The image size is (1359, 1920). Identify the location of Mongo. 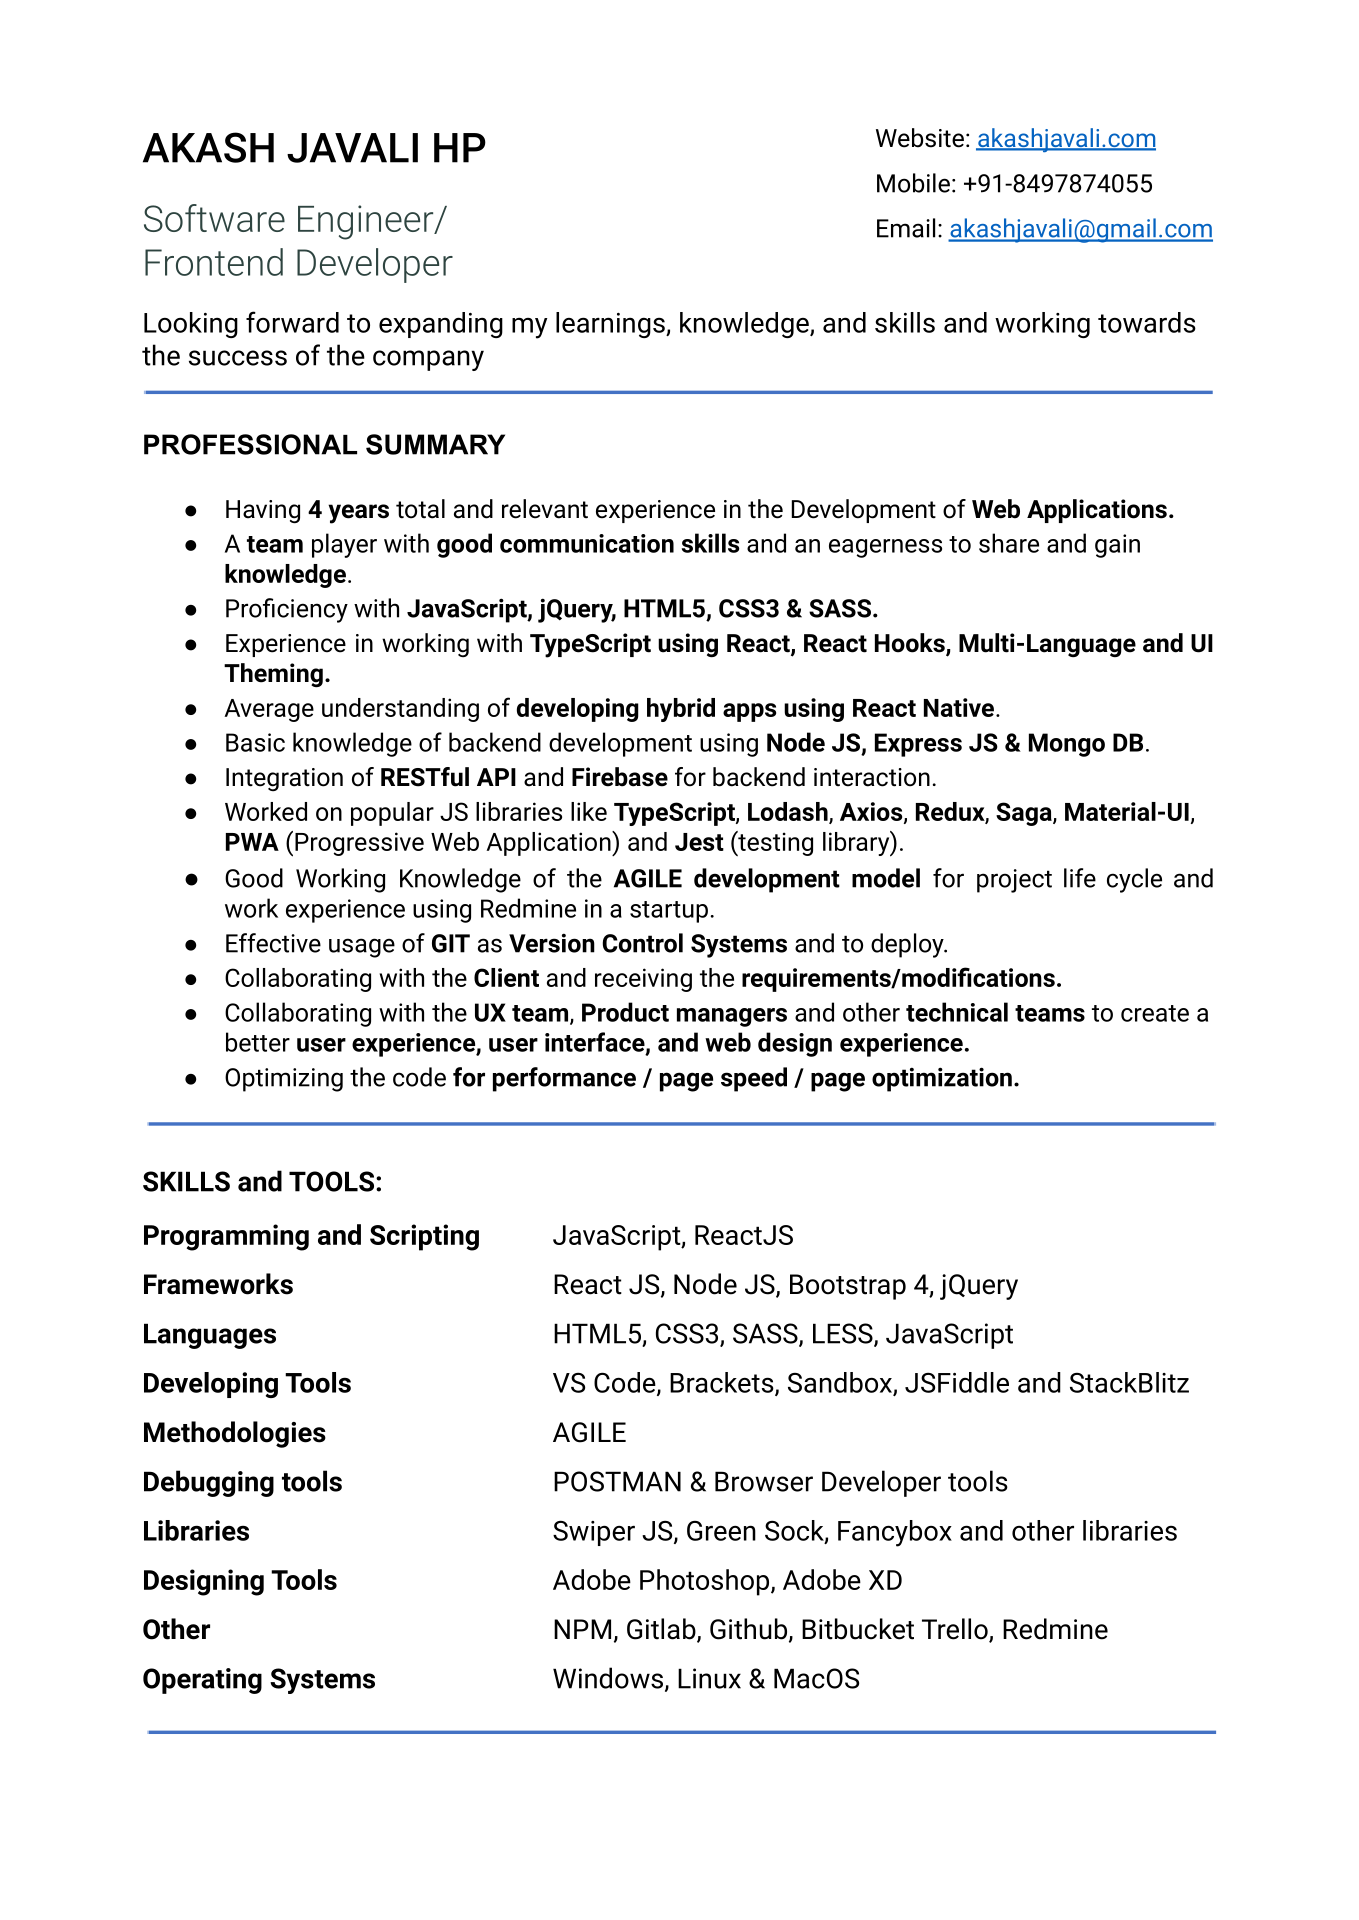
(1067, 745).
